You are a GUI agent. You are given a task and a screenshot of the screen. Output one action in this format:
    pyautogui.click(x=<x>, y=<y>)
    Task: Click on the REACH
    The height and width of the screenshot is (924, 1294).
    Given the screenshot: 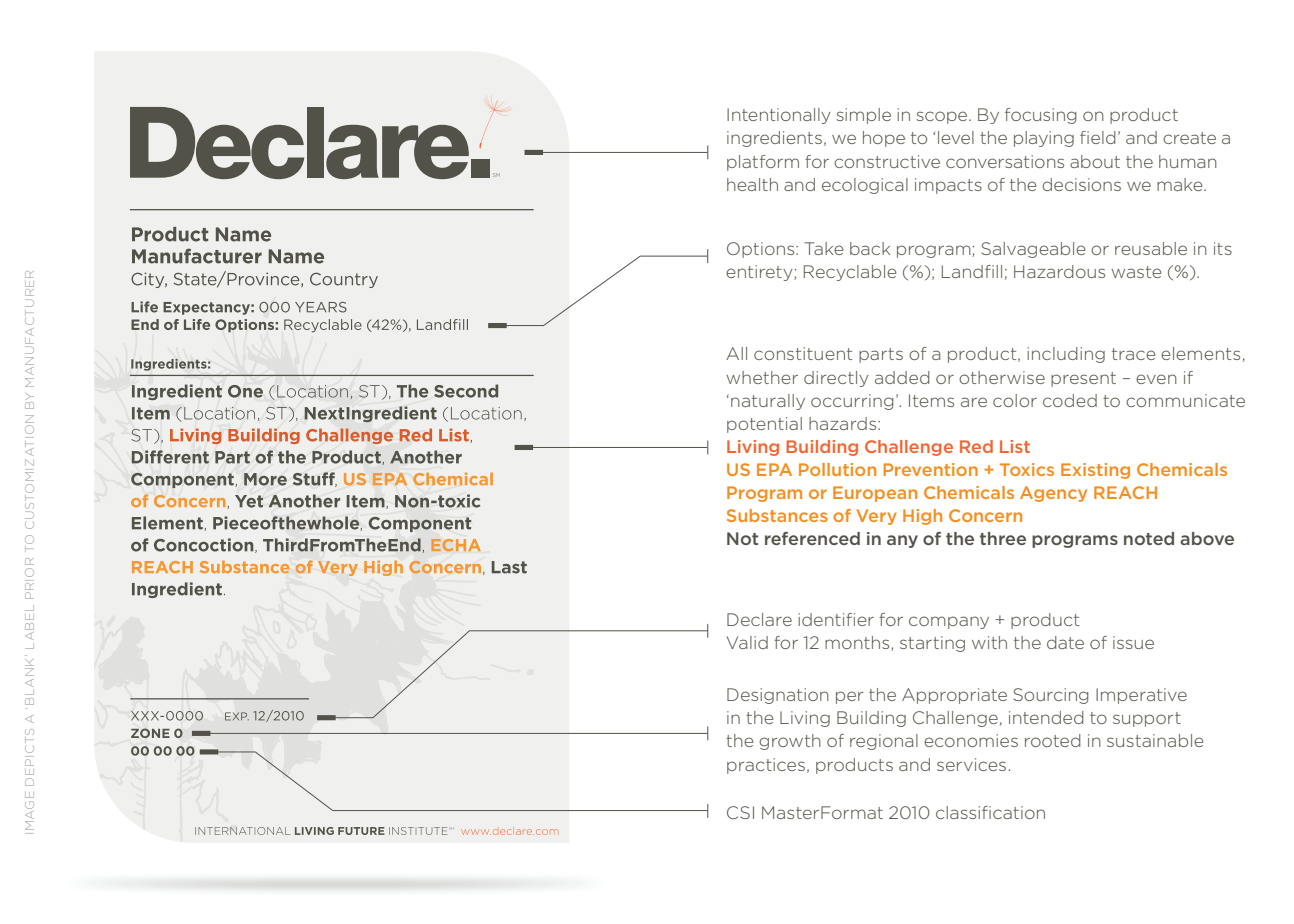 What is the action you would take?
    pyautogui.click(x=1125, y=492)
